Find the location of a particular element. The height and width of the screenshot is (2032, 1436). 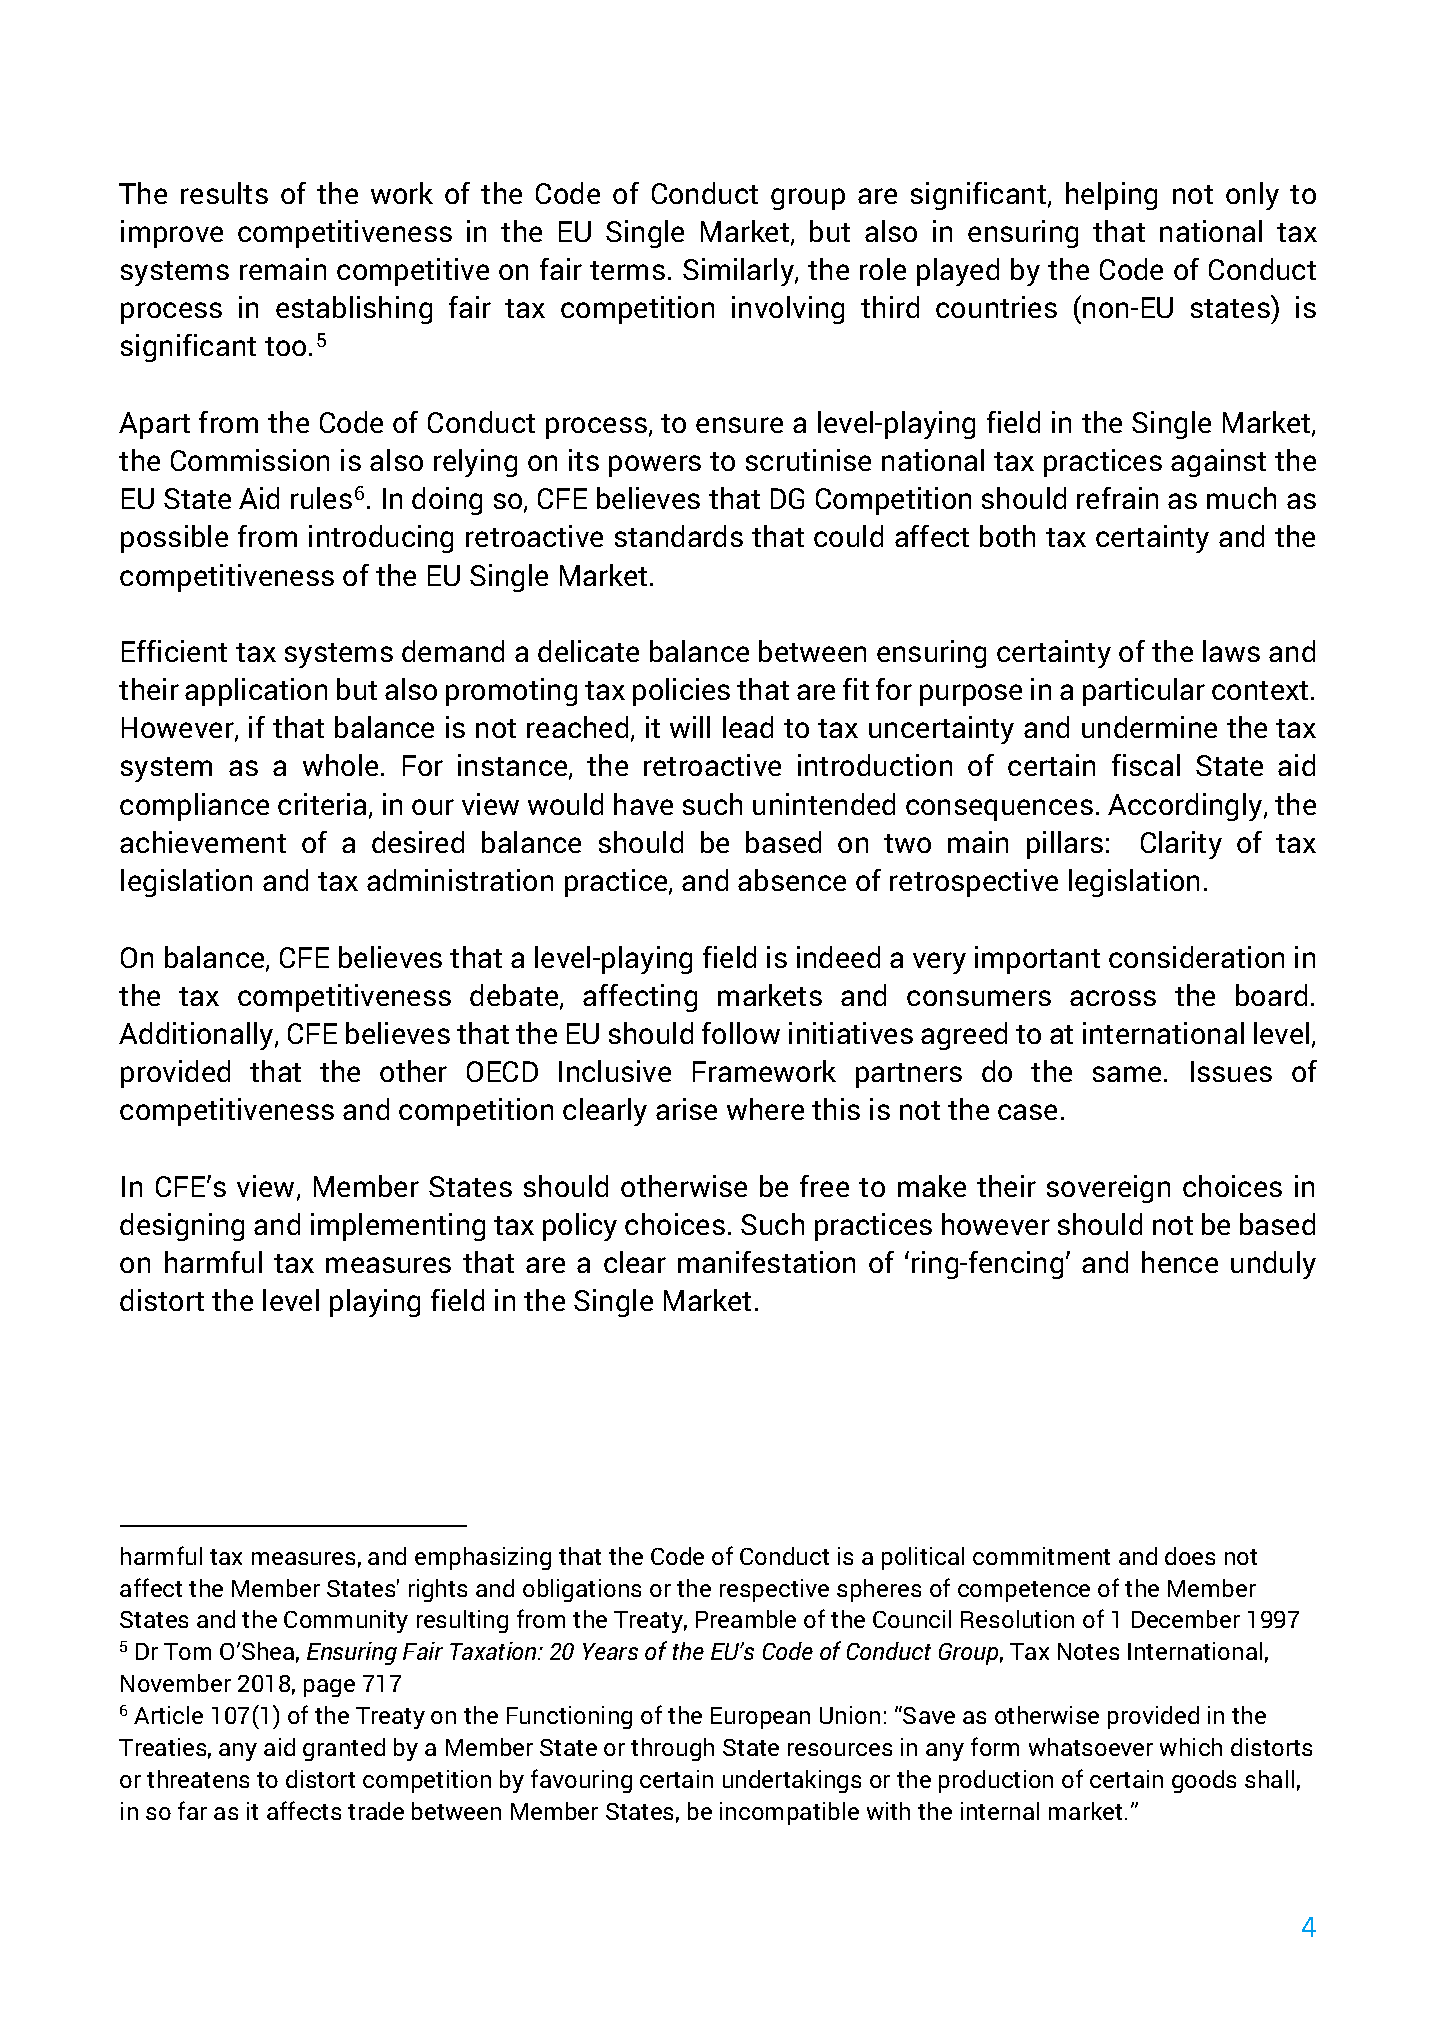

helping is located at coordinates (1111, 196).
